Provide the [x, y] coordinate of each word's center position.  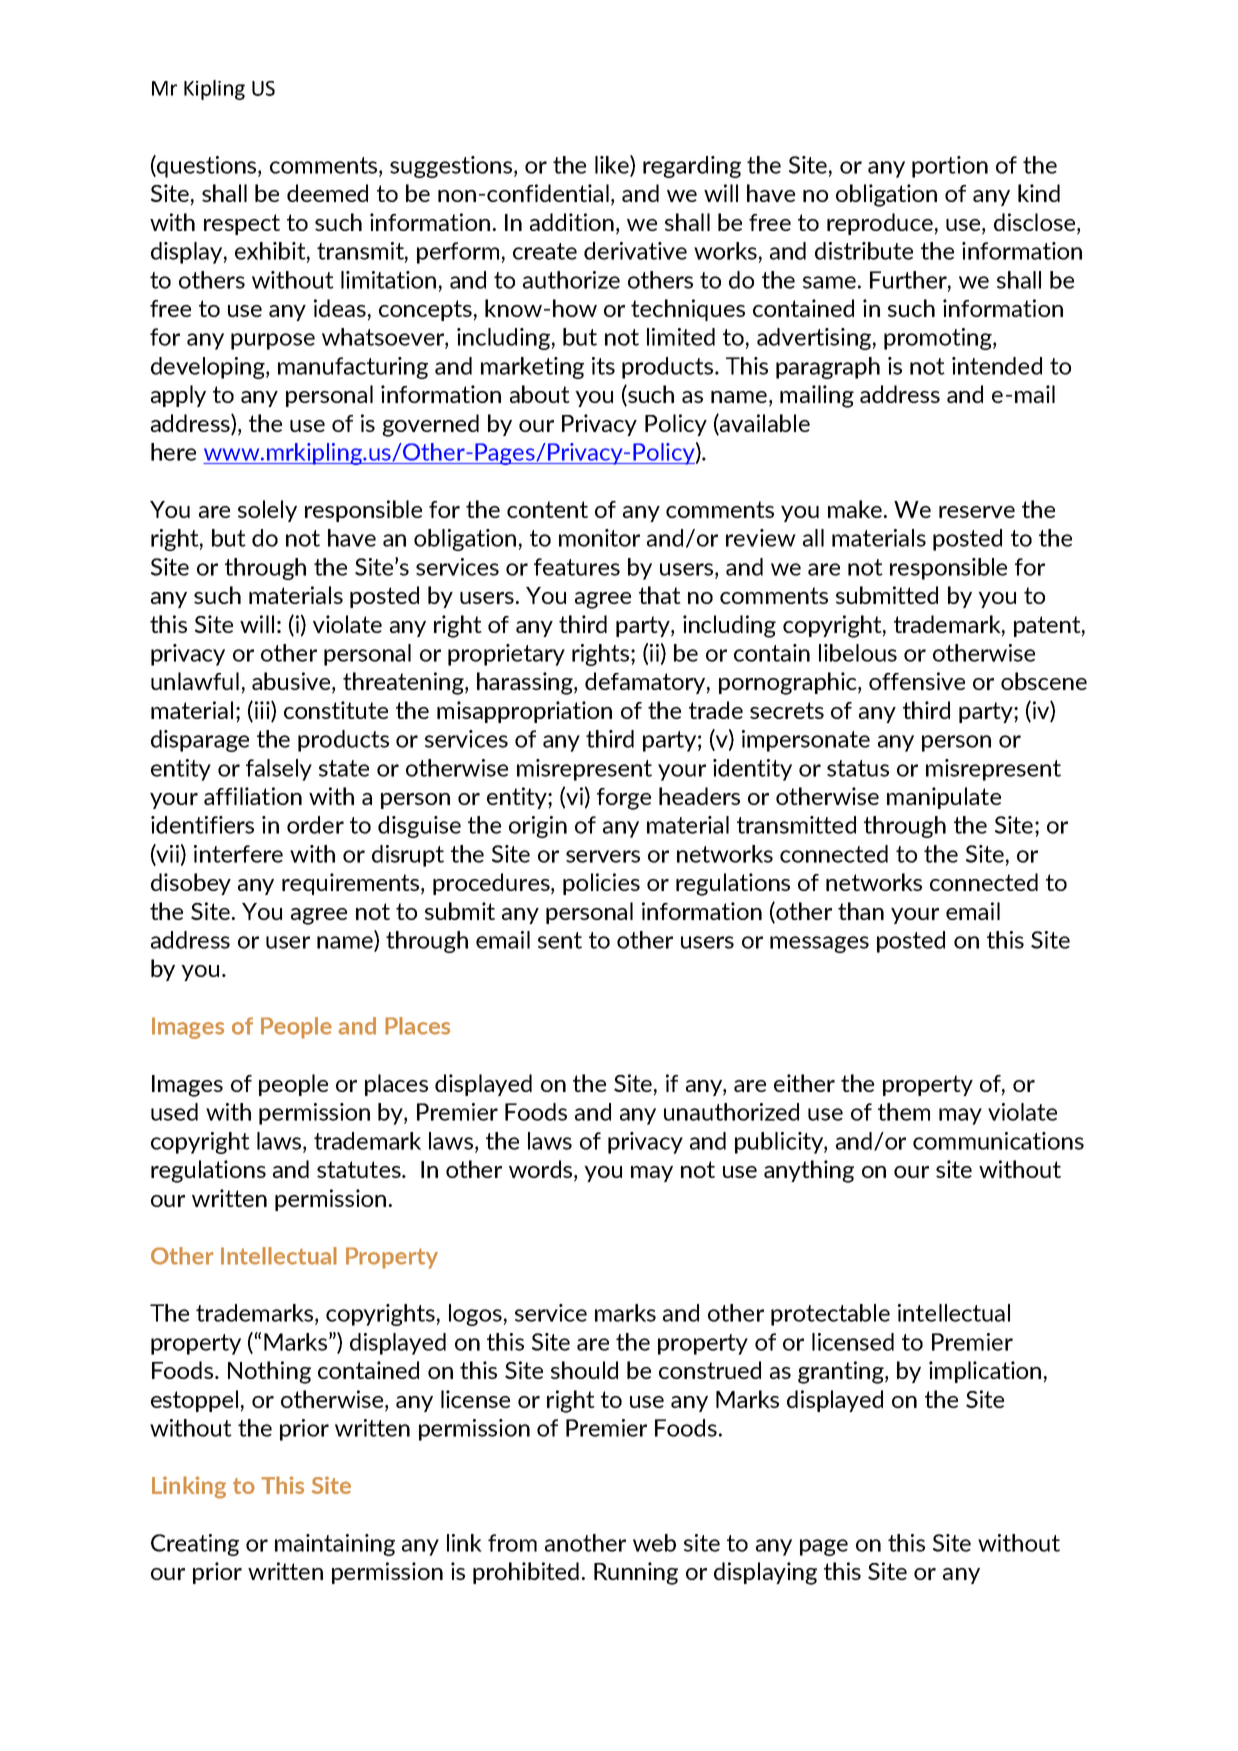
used [174, 1112]
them [904, 1112]
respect [242, 224]
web [654, 1543]
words [540, 1169]
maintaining [335, 1545]
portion [950, 167]
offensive [917, 681]
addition [572, 222]
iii [262, 711]
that [660, 595]
